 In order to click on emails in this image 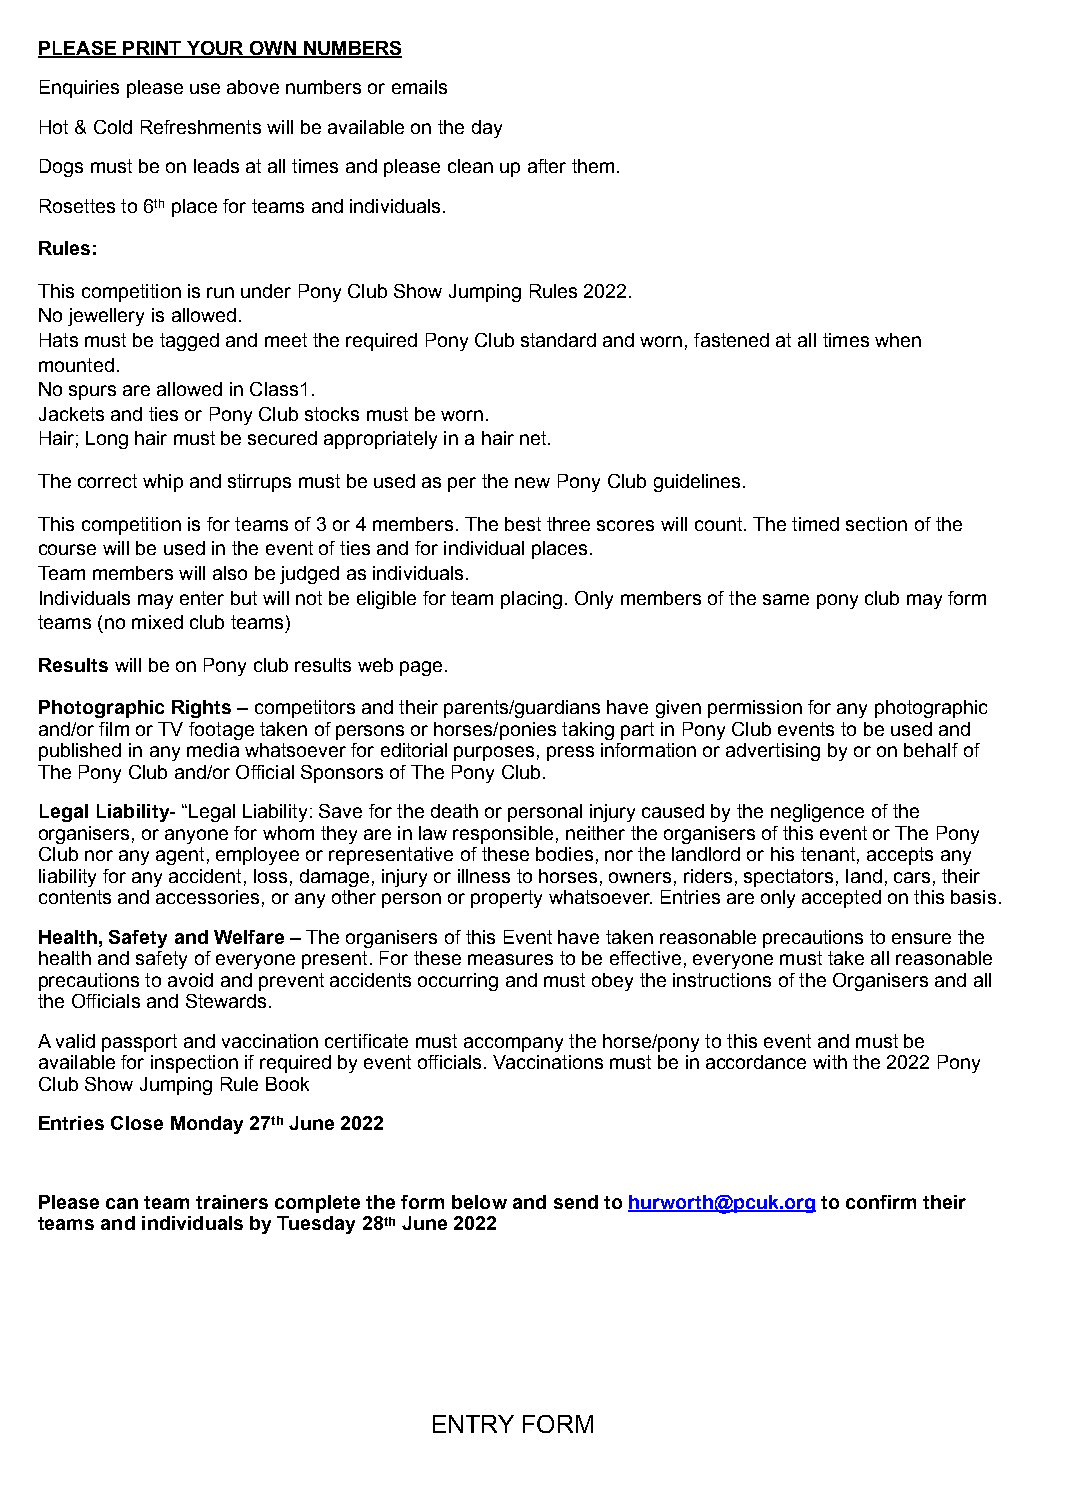, I will do `click(419, 87)`.
